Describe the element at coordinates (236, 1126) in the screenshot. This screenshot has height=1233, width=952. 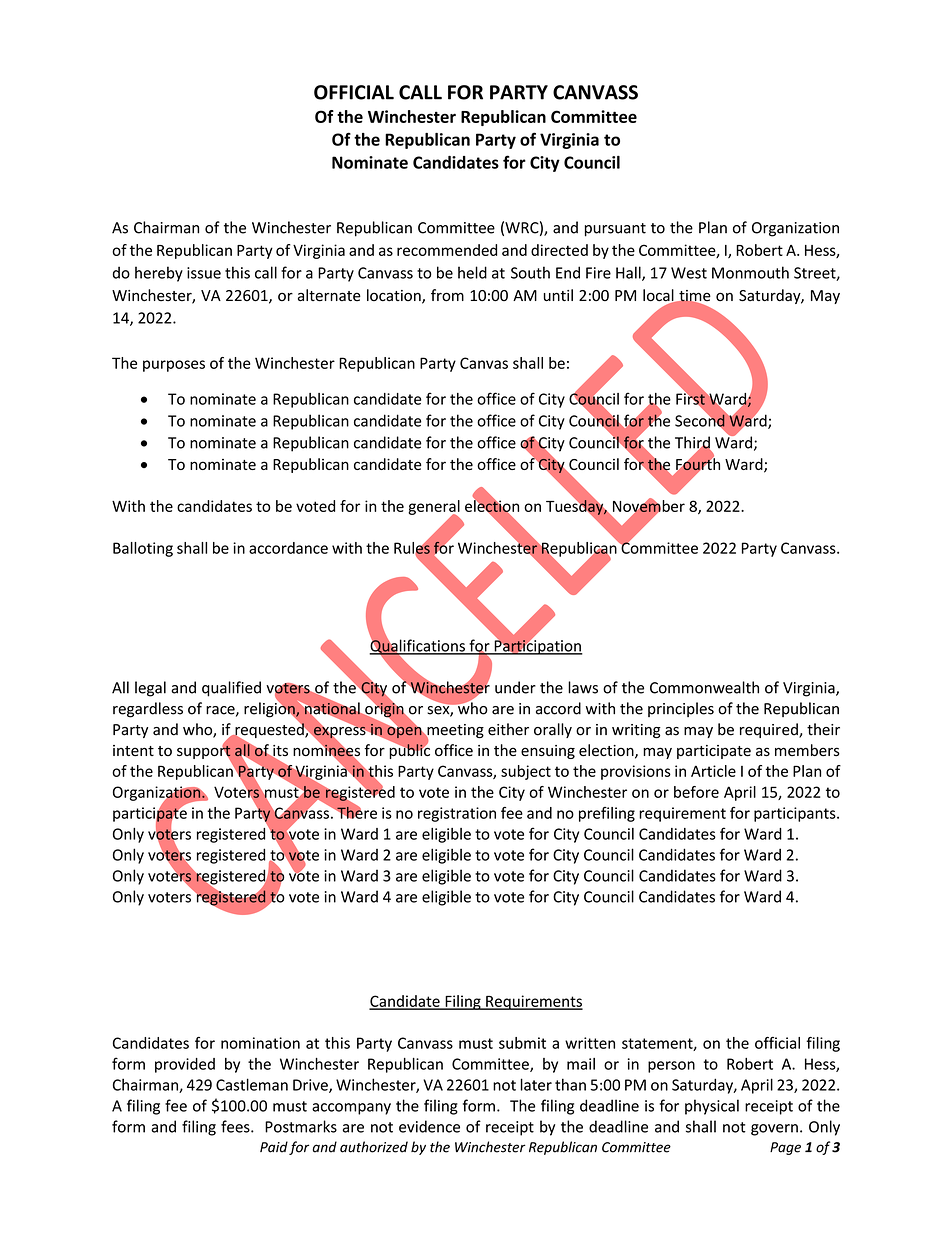
I see `fees` at that location.
